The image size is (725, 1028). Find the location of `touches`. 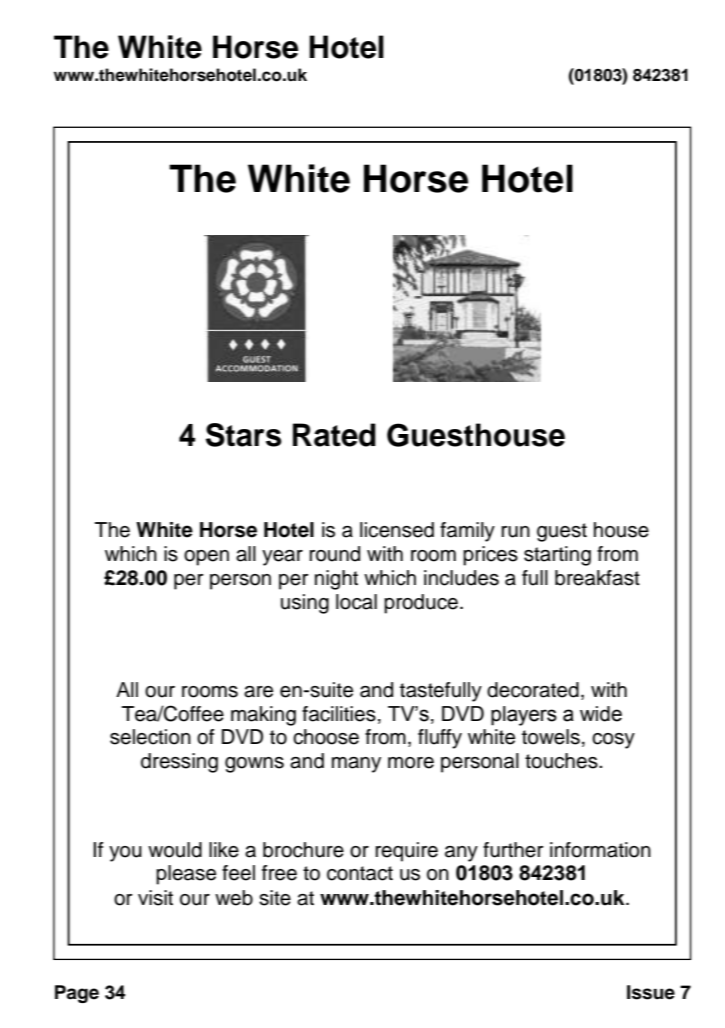

touches is located at coordinates (562, 761).
